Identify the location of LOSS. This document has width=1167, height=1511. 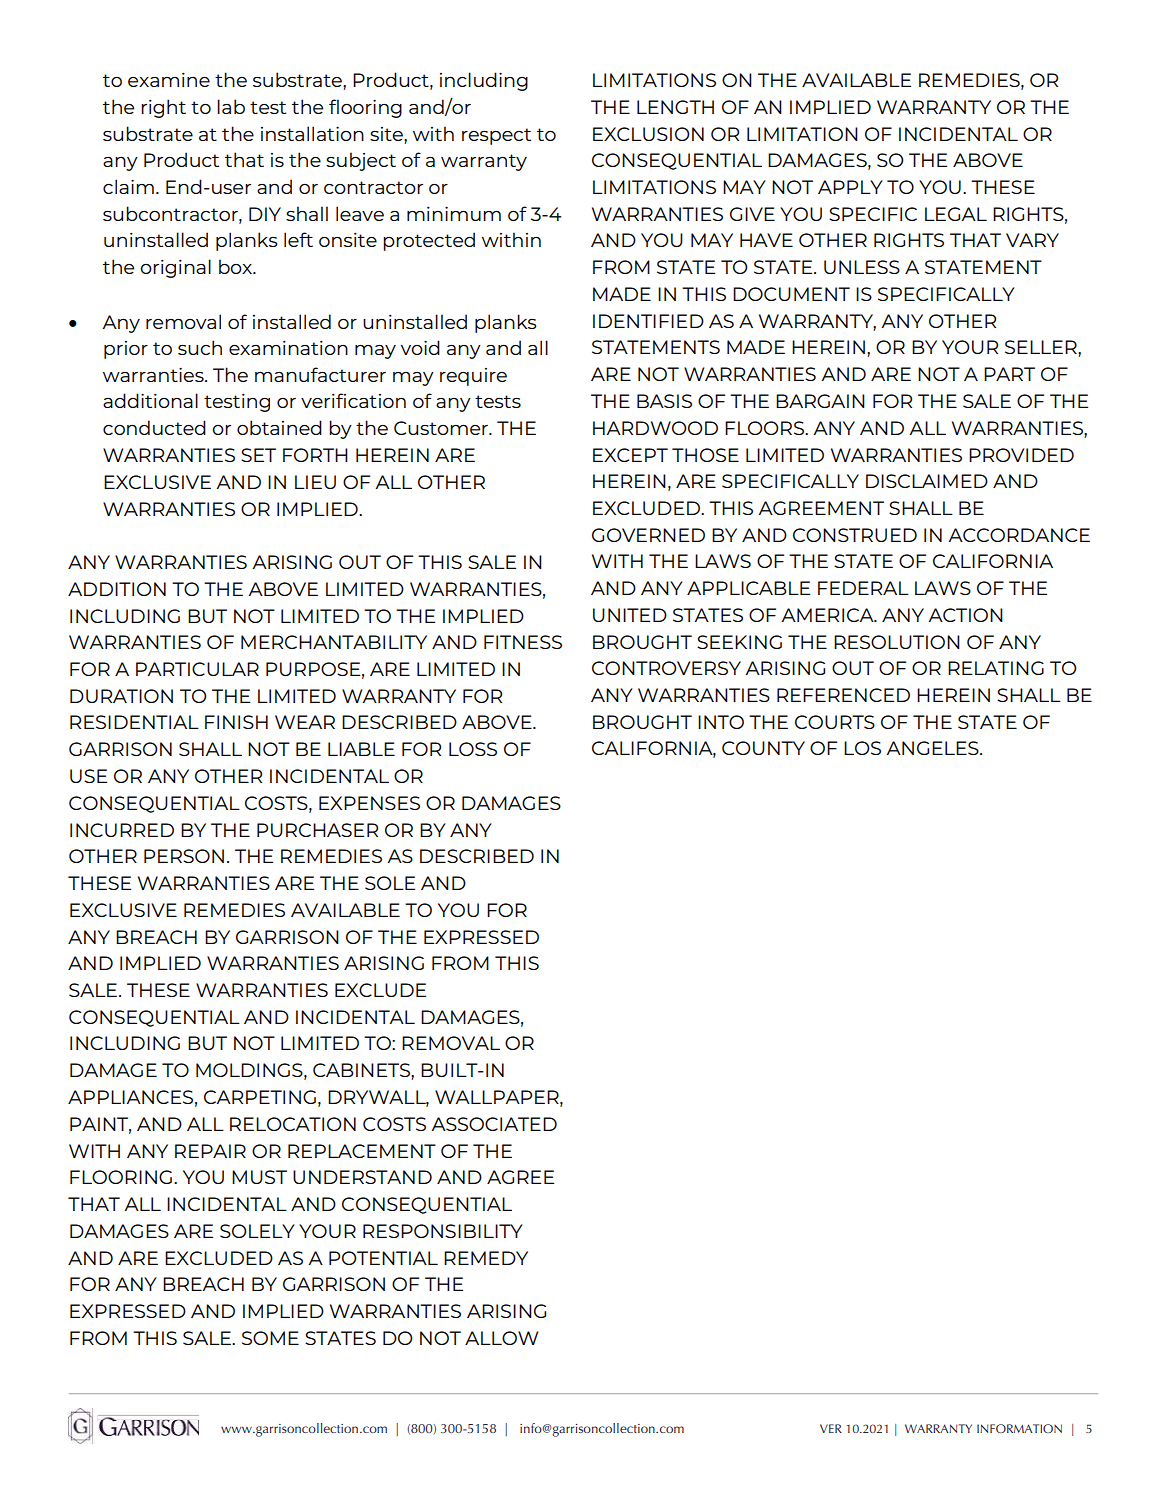
(473, 749).
